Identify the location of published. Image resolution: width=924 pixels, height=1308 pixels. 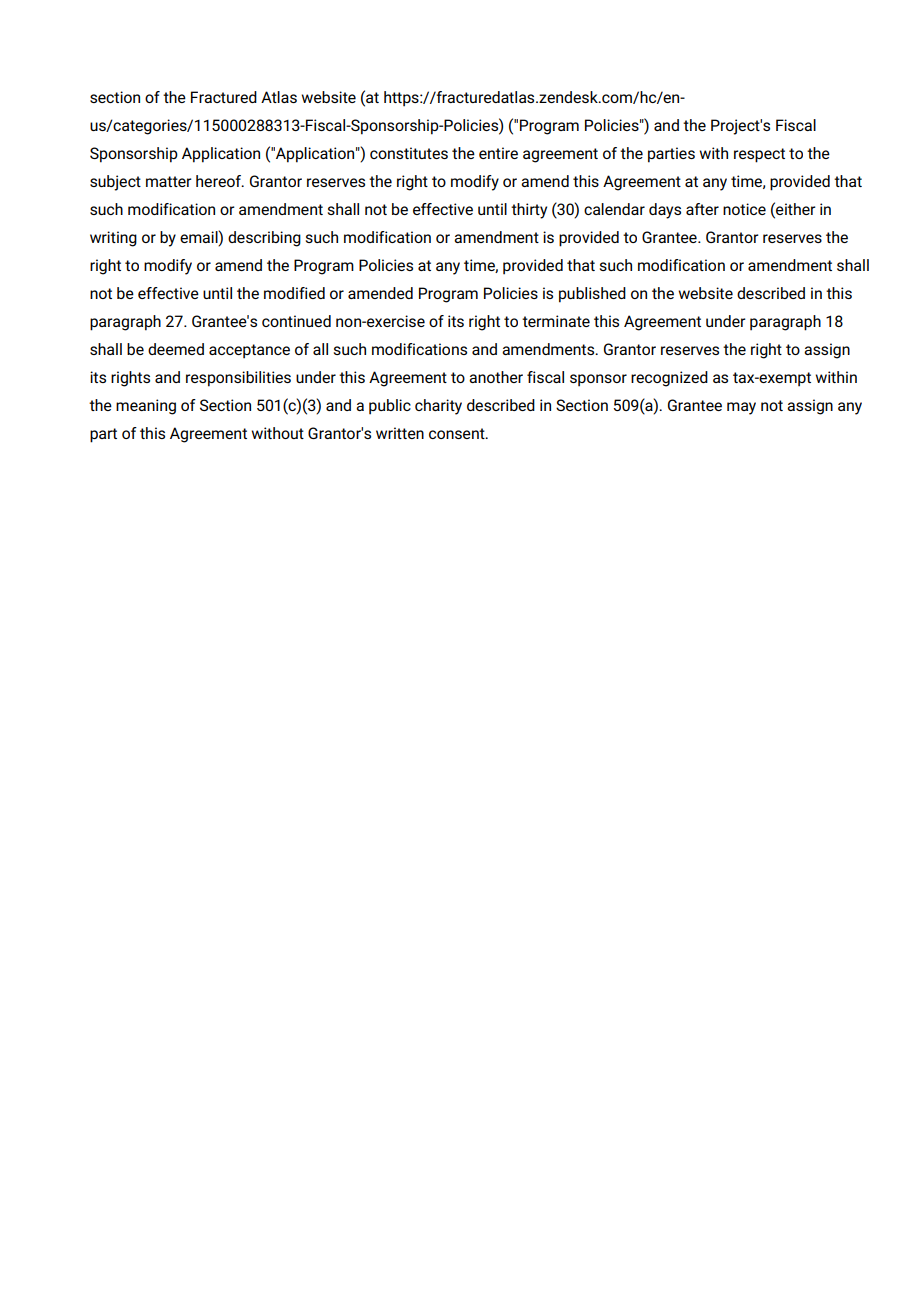
(592, 295).
